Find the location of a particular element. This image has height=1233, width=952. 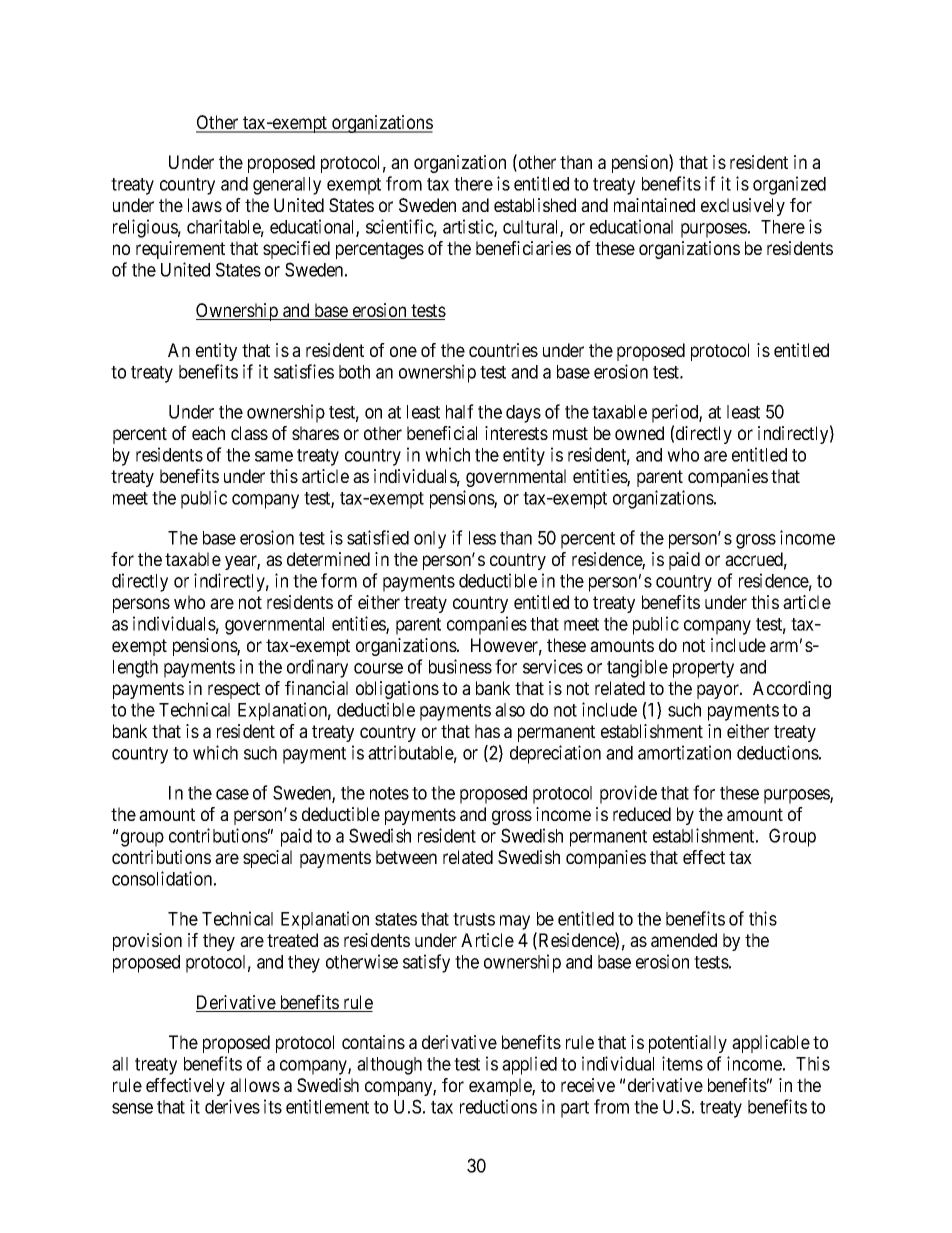

artistic is located at coordinates (469, 228).
